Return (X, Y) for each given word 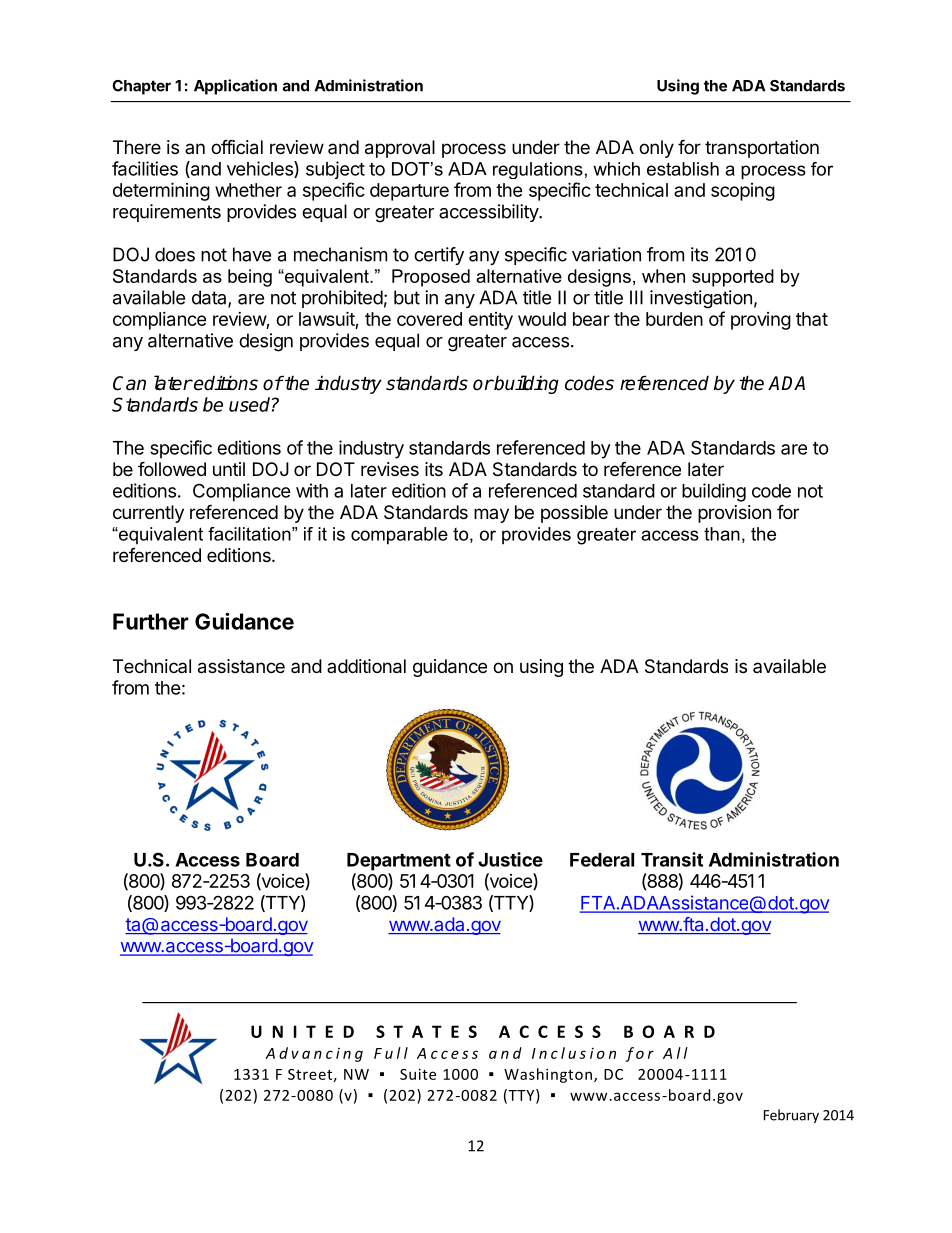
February (791, 1116)
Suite (418, 1074)
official (237, 147)
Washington (549, 1075)
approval (400, 149)
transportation (762, 149)
